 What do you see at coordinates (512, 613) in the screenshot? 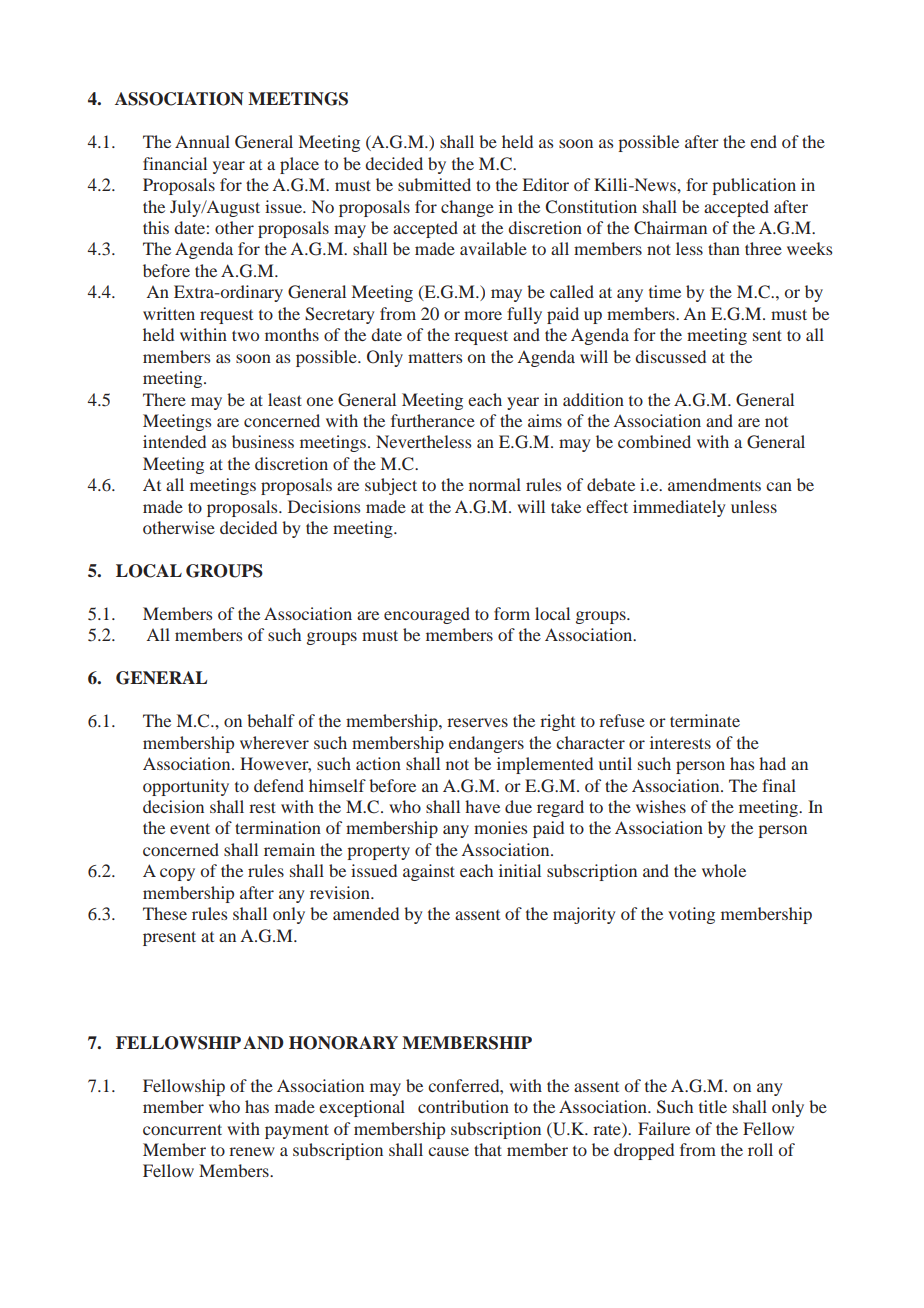
I see `form` at bounding box center [512, 613].
